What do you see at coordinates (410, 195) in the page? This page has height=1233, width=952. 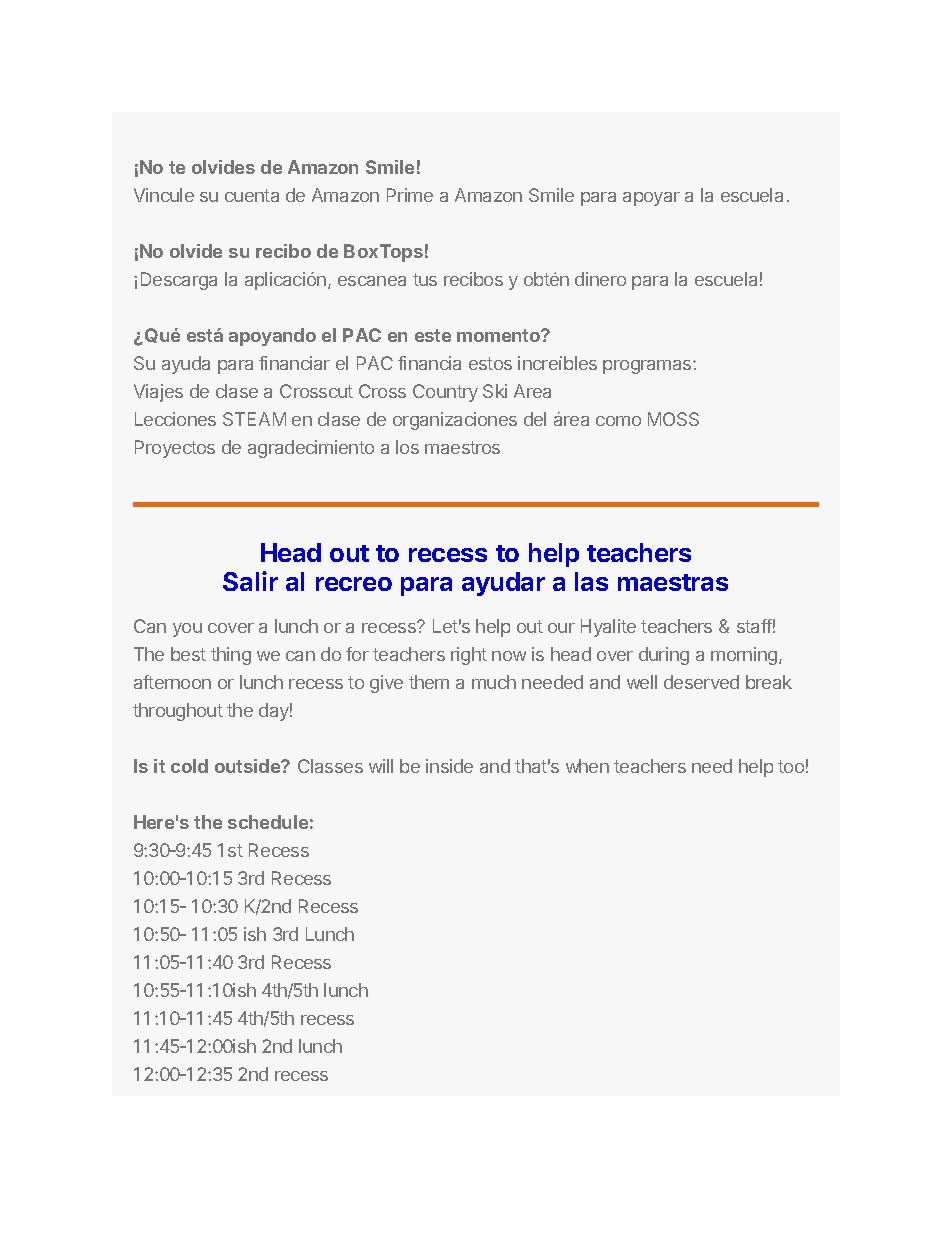 I see `Prime` at bounding box center [410, 195].
